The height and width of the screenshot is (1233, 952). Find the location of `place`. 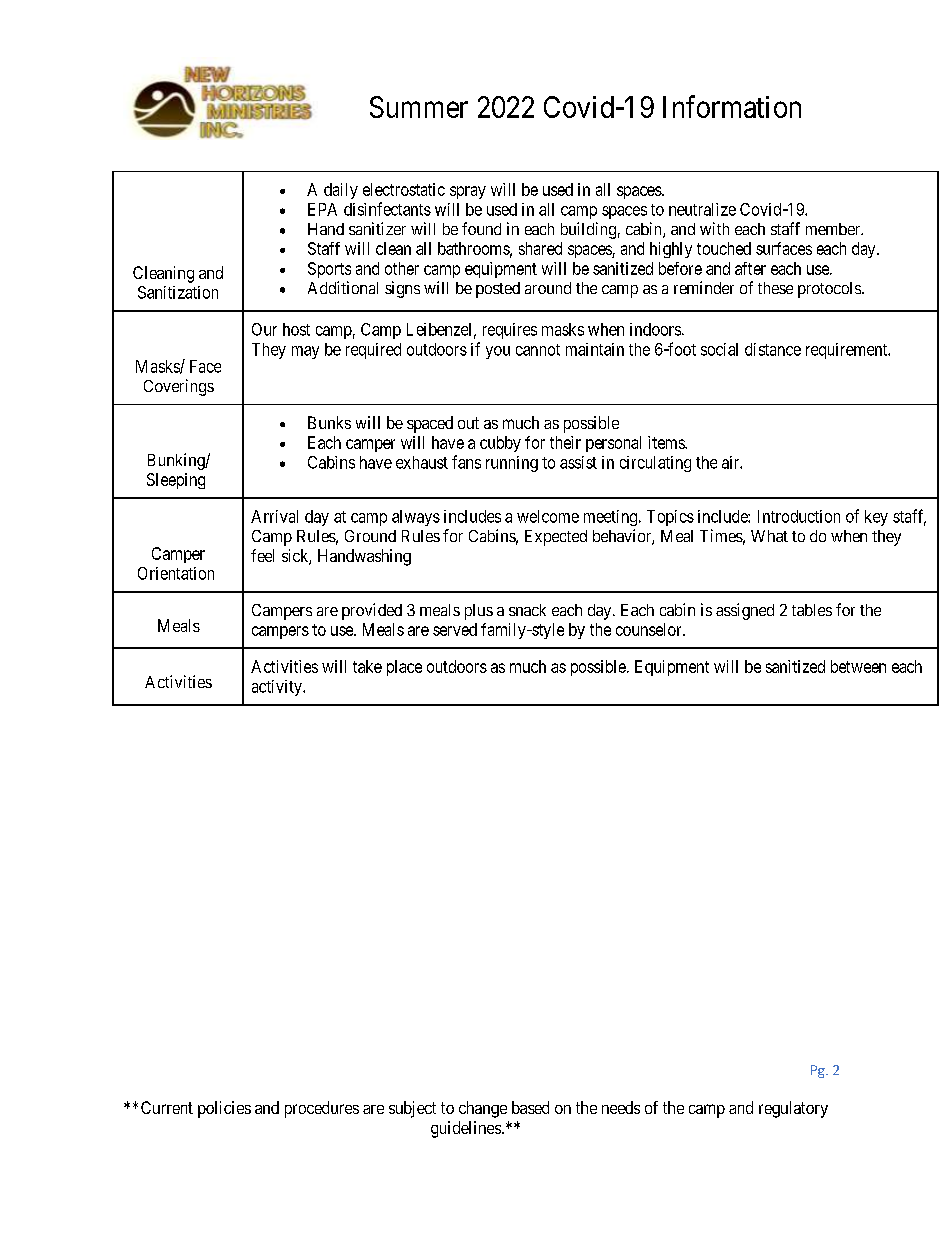

place is located at coordinates (404, 668).
